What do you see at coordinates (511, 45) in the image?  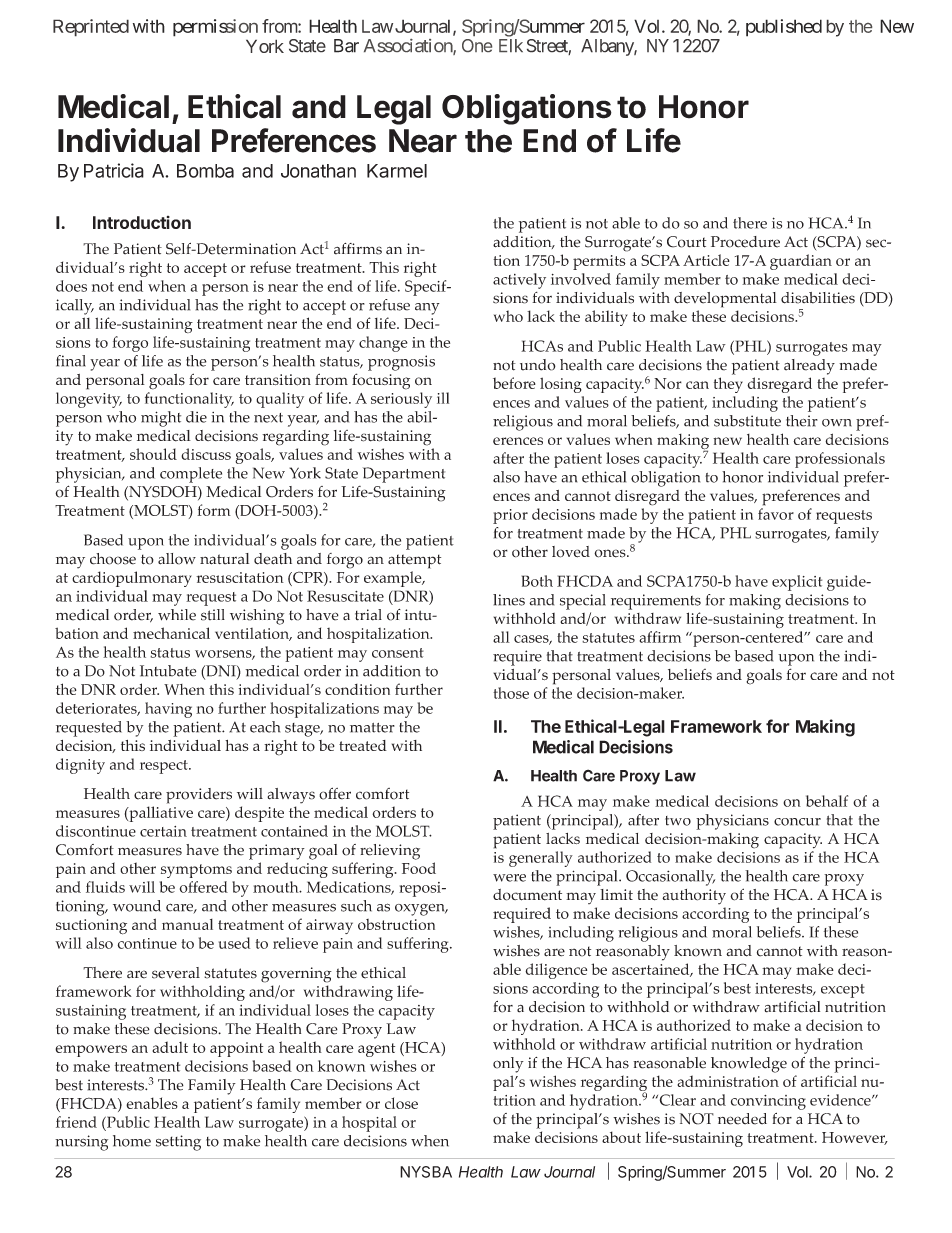 I see `Elk` at bounding box center [511, 45].
